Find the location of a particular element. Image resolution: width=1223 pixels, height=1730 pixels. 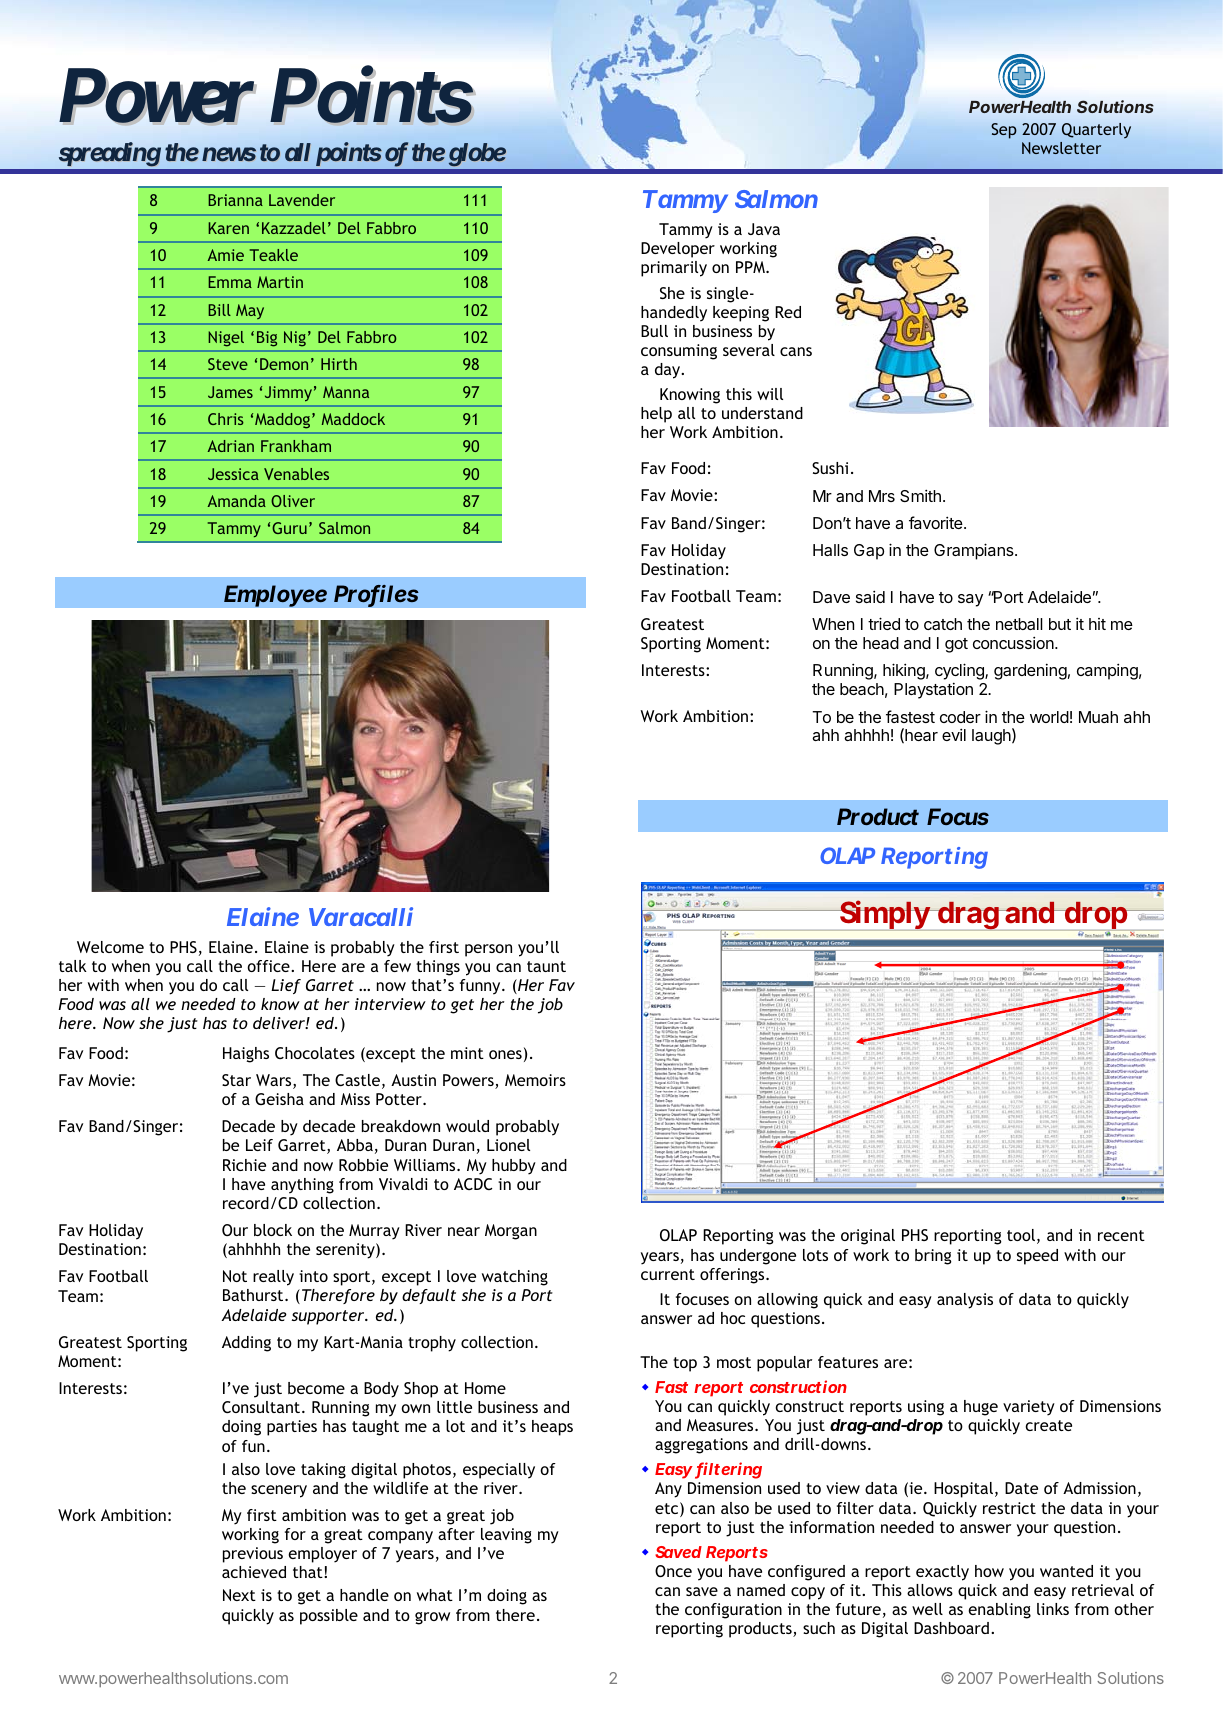

taunt is located at coordinates (546, 966).
